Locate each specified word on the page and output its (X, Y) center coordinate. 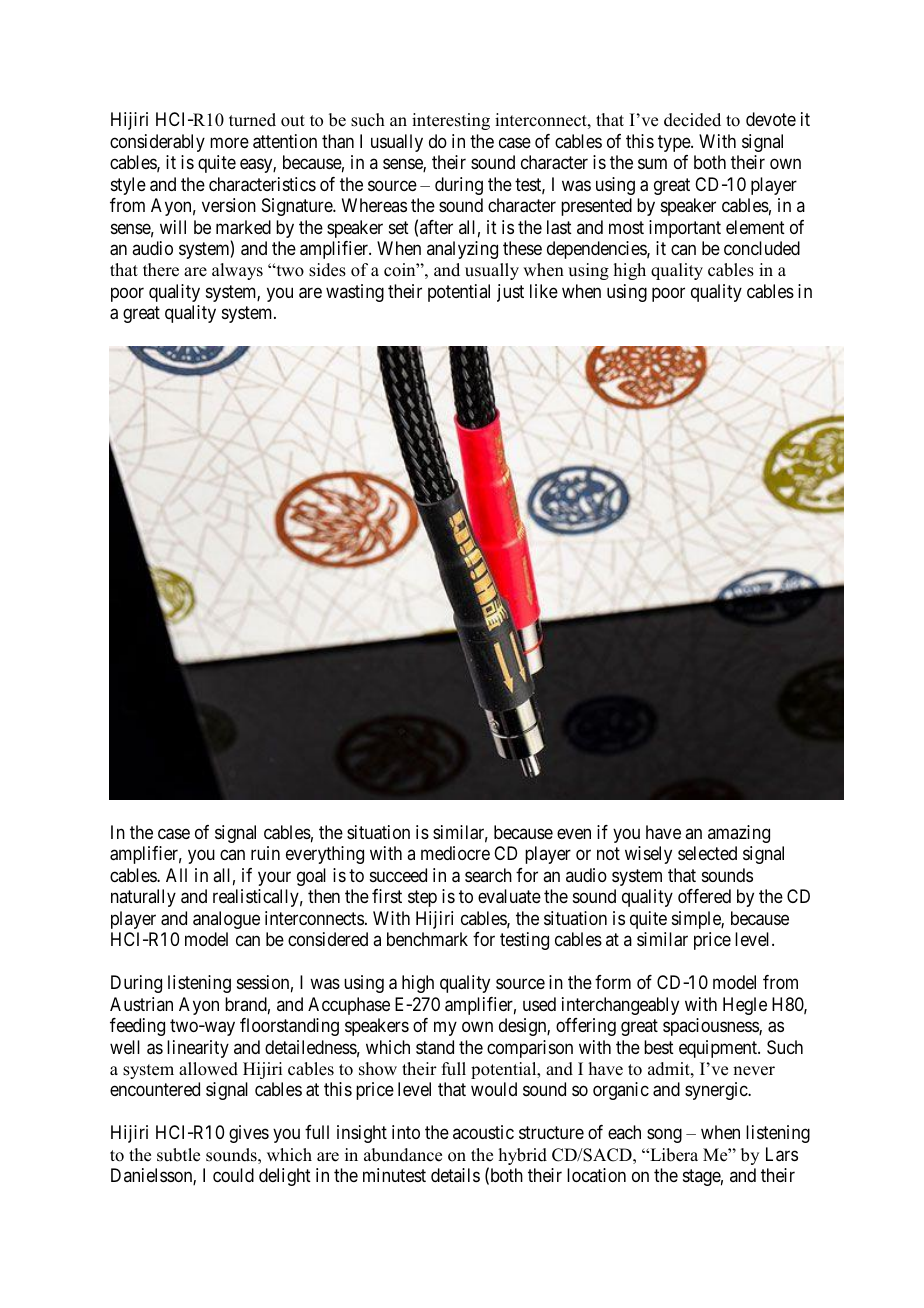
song (664, 1136)
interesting (451, 121)
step (422, 898)
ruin (265, 853)
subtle (178, 1155)
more (229, 142)
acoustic (483, 1132)
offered (704, 896)
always (237, 271)
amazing (739, 834)
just (510, 293)
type (675, 143)
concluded (762, 248)
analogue (226, 920)
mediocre (455, 853)
